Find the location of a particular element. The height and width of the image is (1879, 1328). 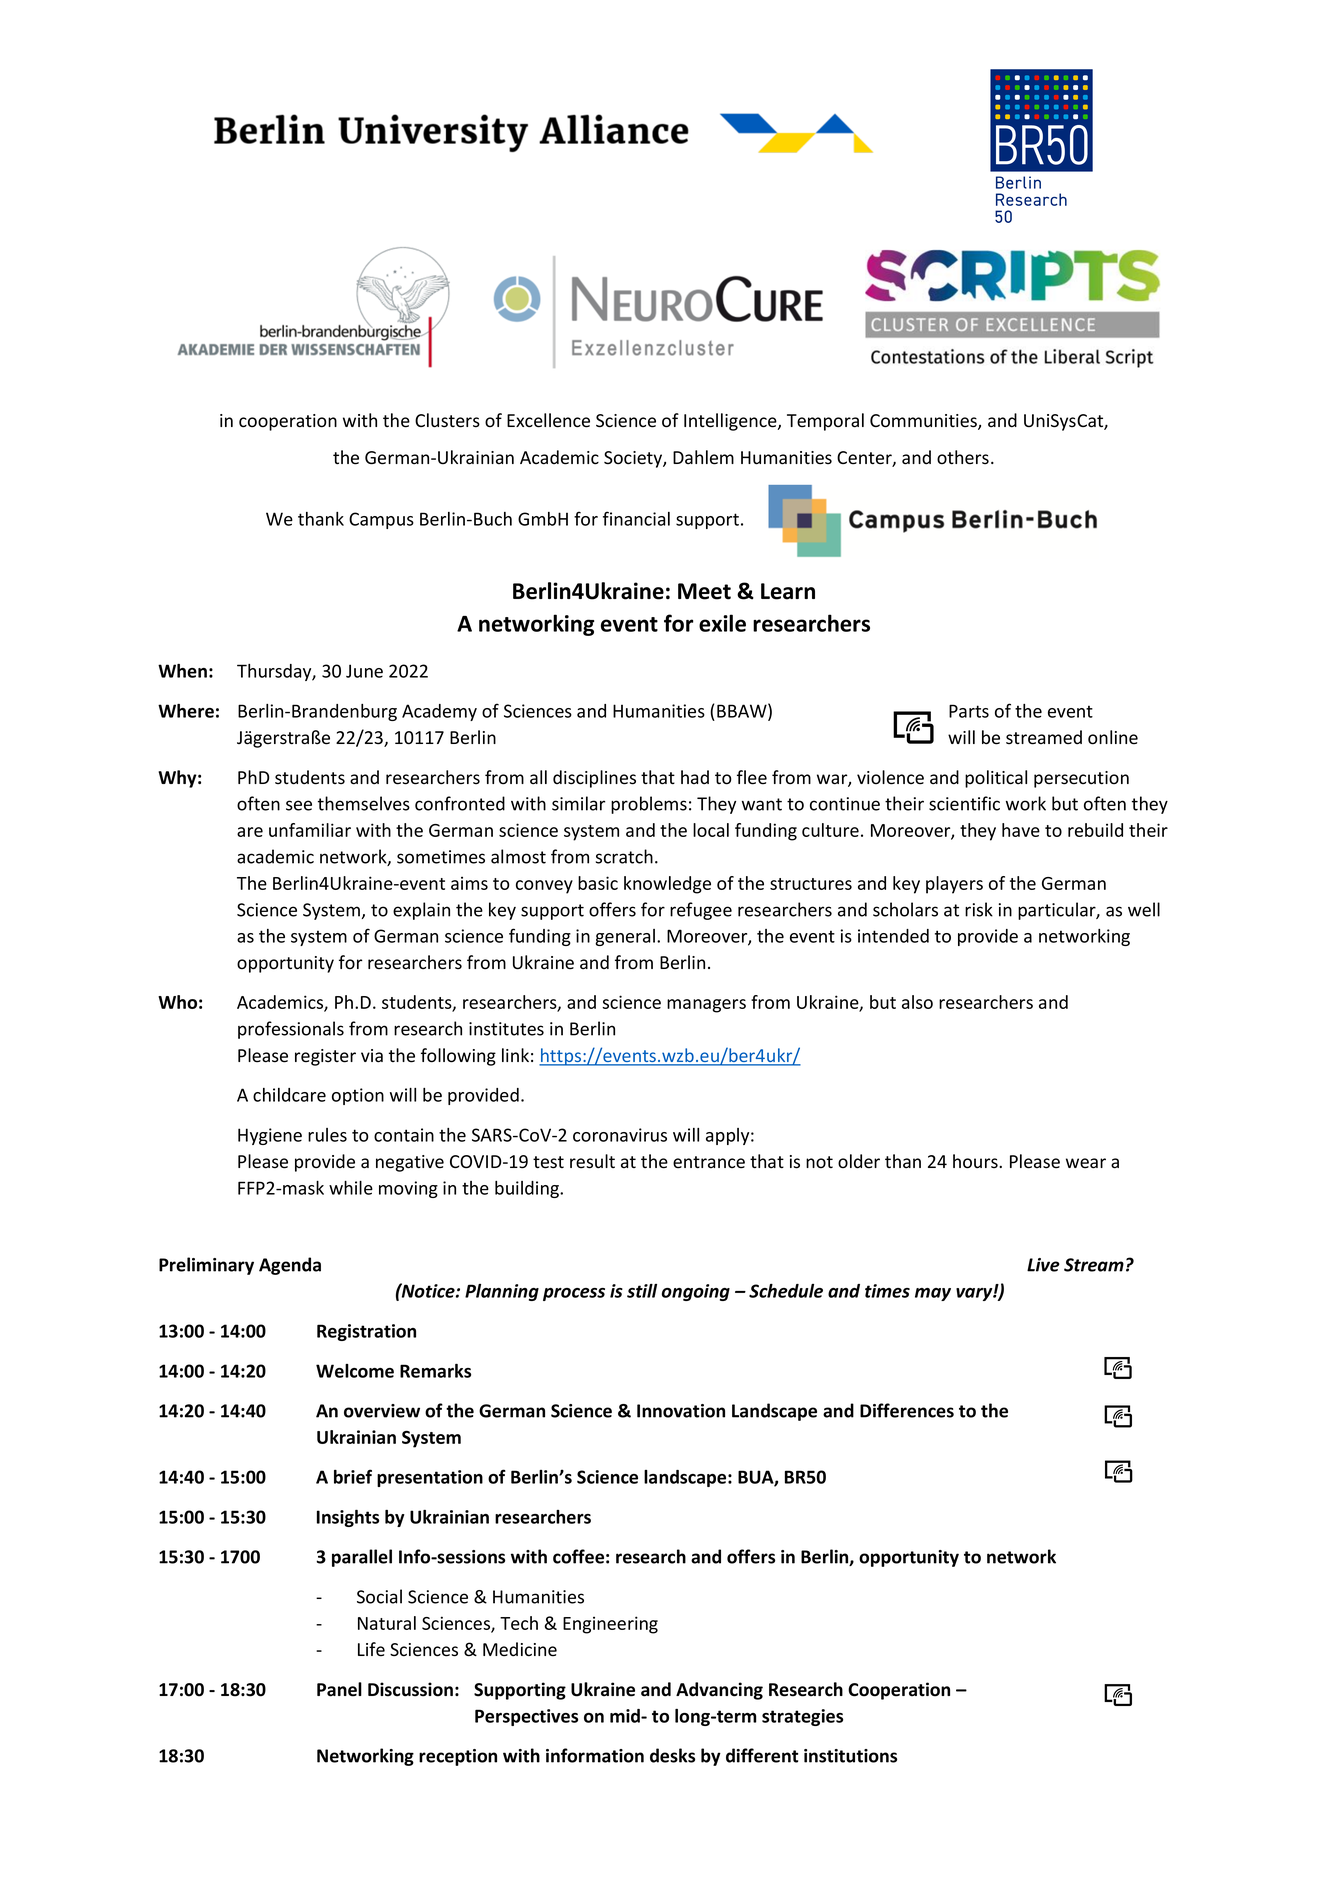

political is located at coordinates (996, 779).
